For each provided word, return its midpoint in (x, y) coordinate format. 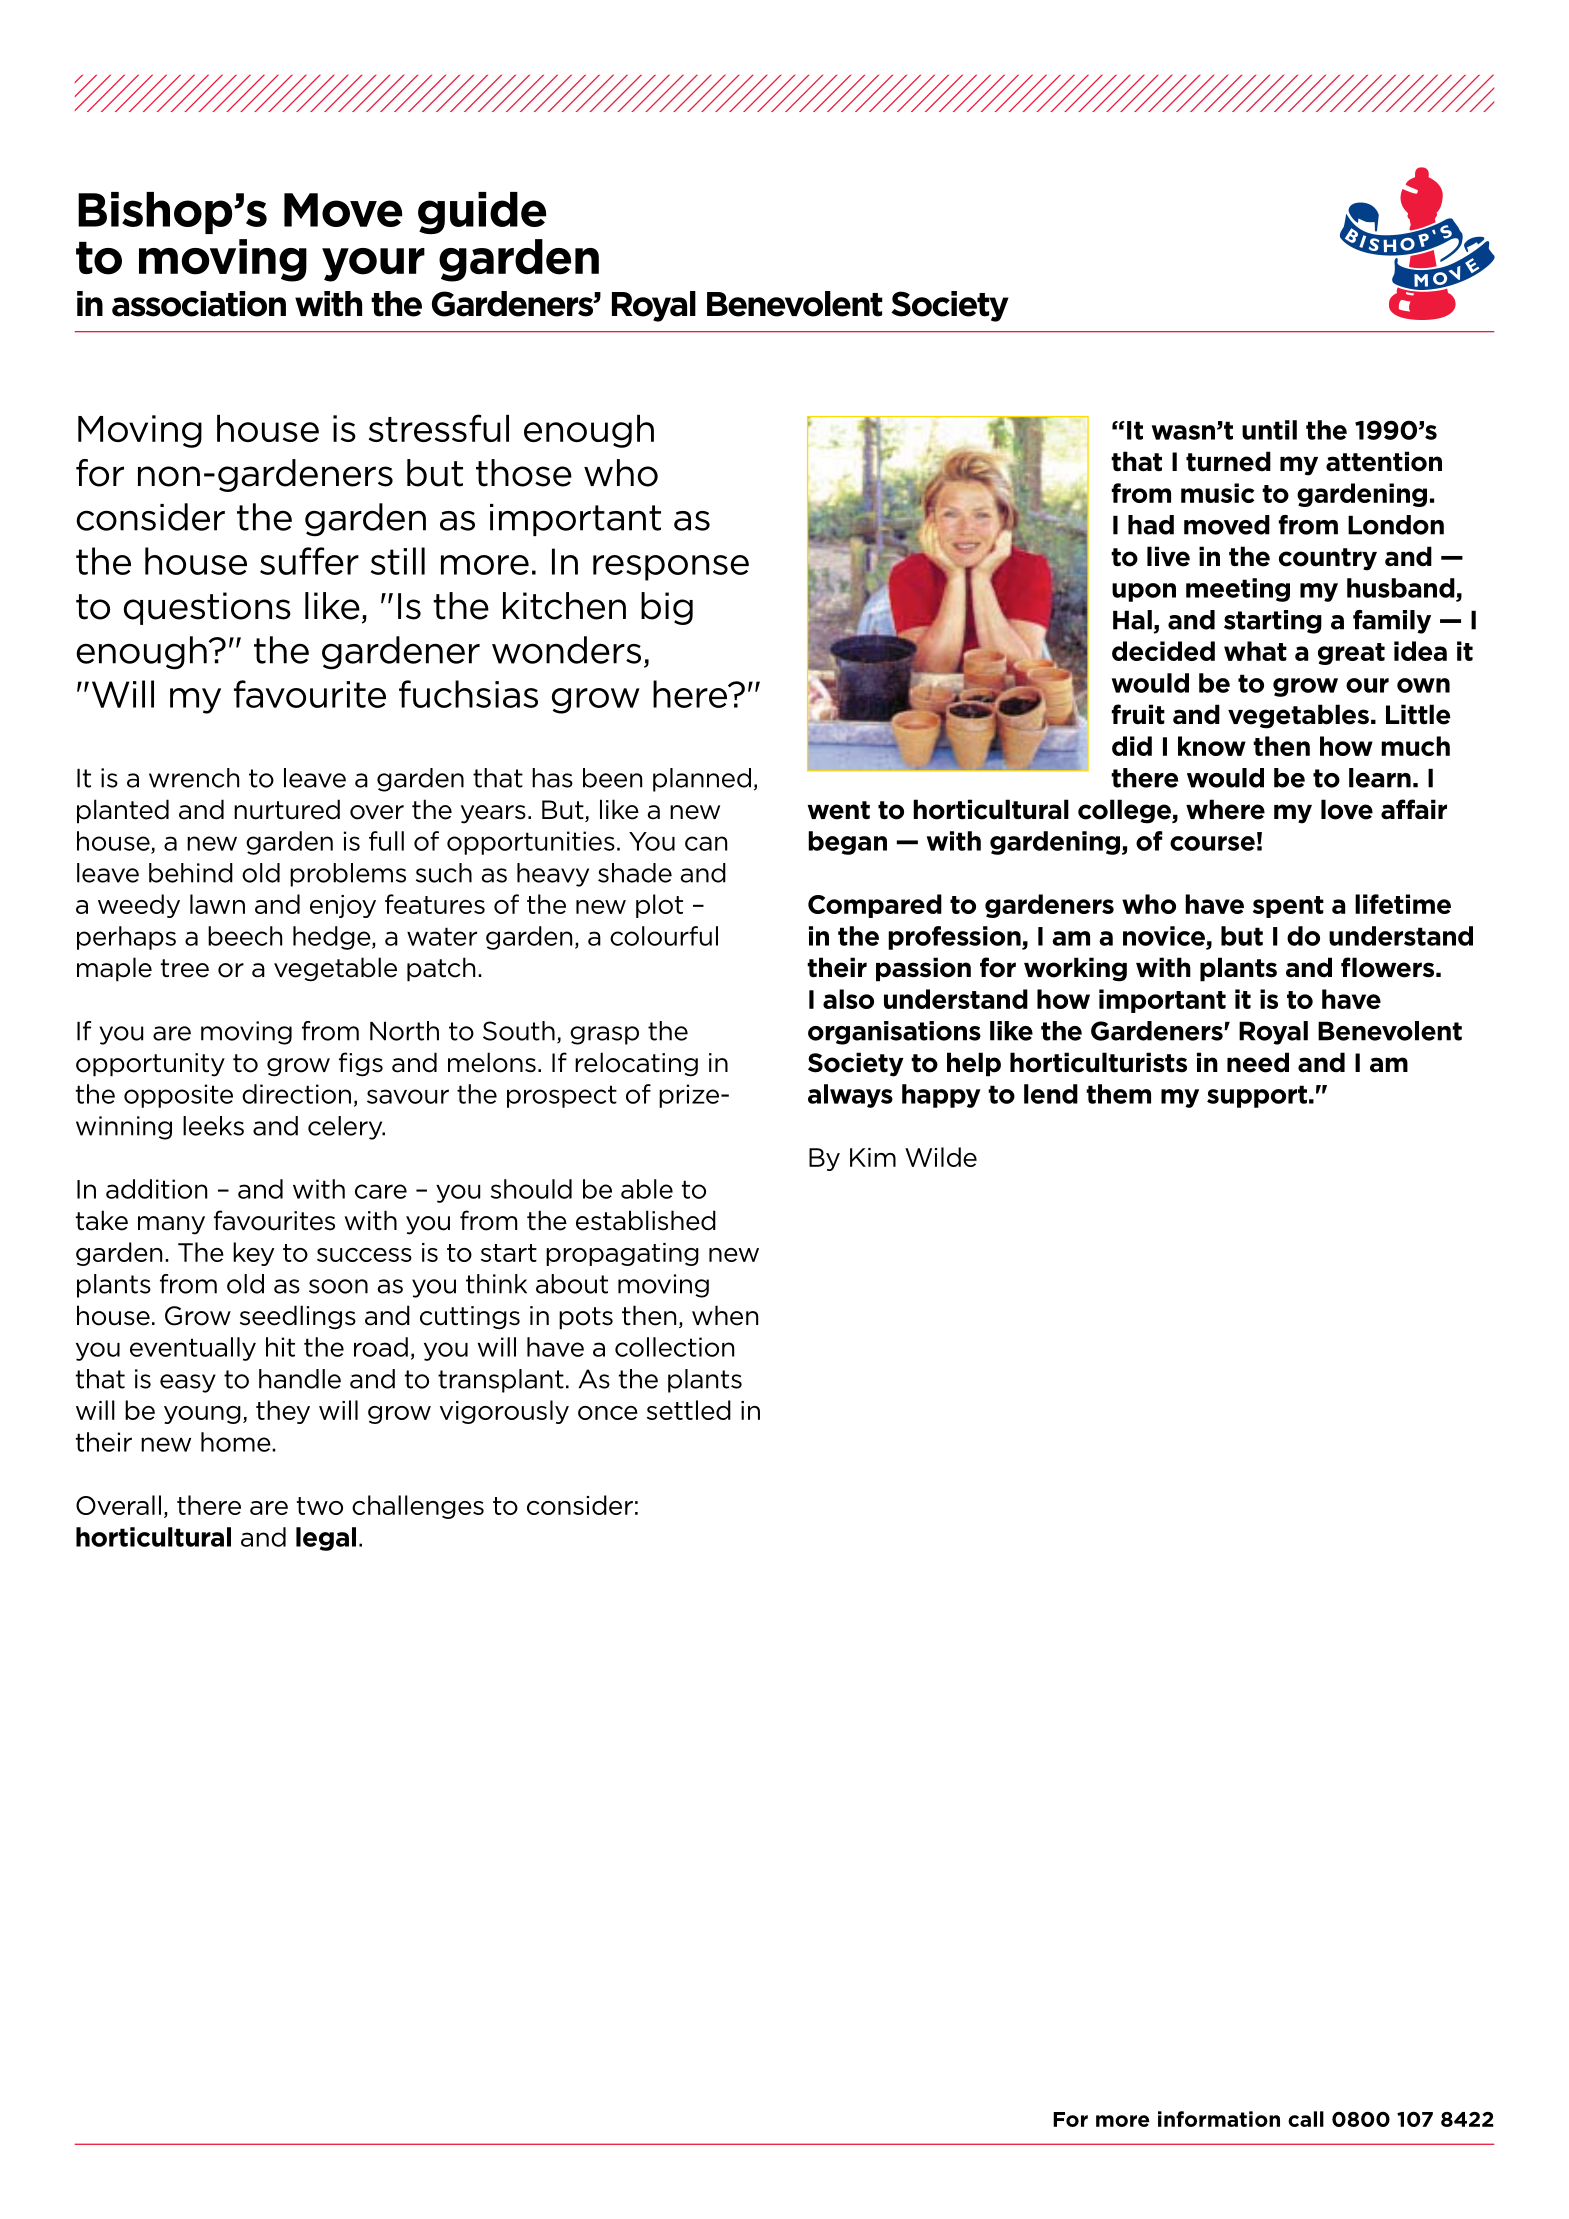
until (1269, 430)
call (1306, 2119)
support (1257, 1096)
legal (326, 1539)
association (199, 304)
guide (482, 213)
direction (296, 1094)
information (1219, 2119)
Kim (873, 1157)
